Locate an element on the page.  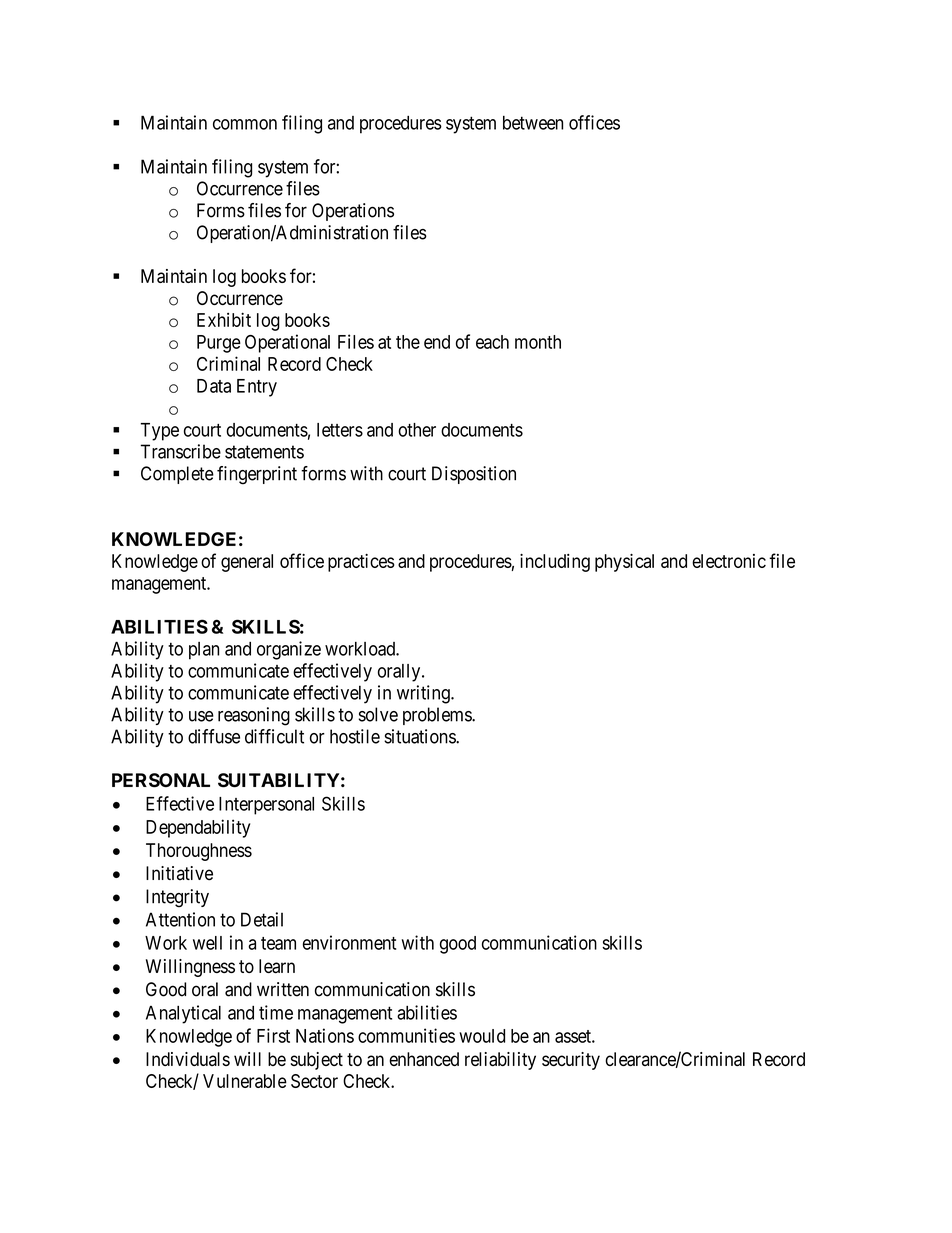
practices is located at coordinates (361, 563).
